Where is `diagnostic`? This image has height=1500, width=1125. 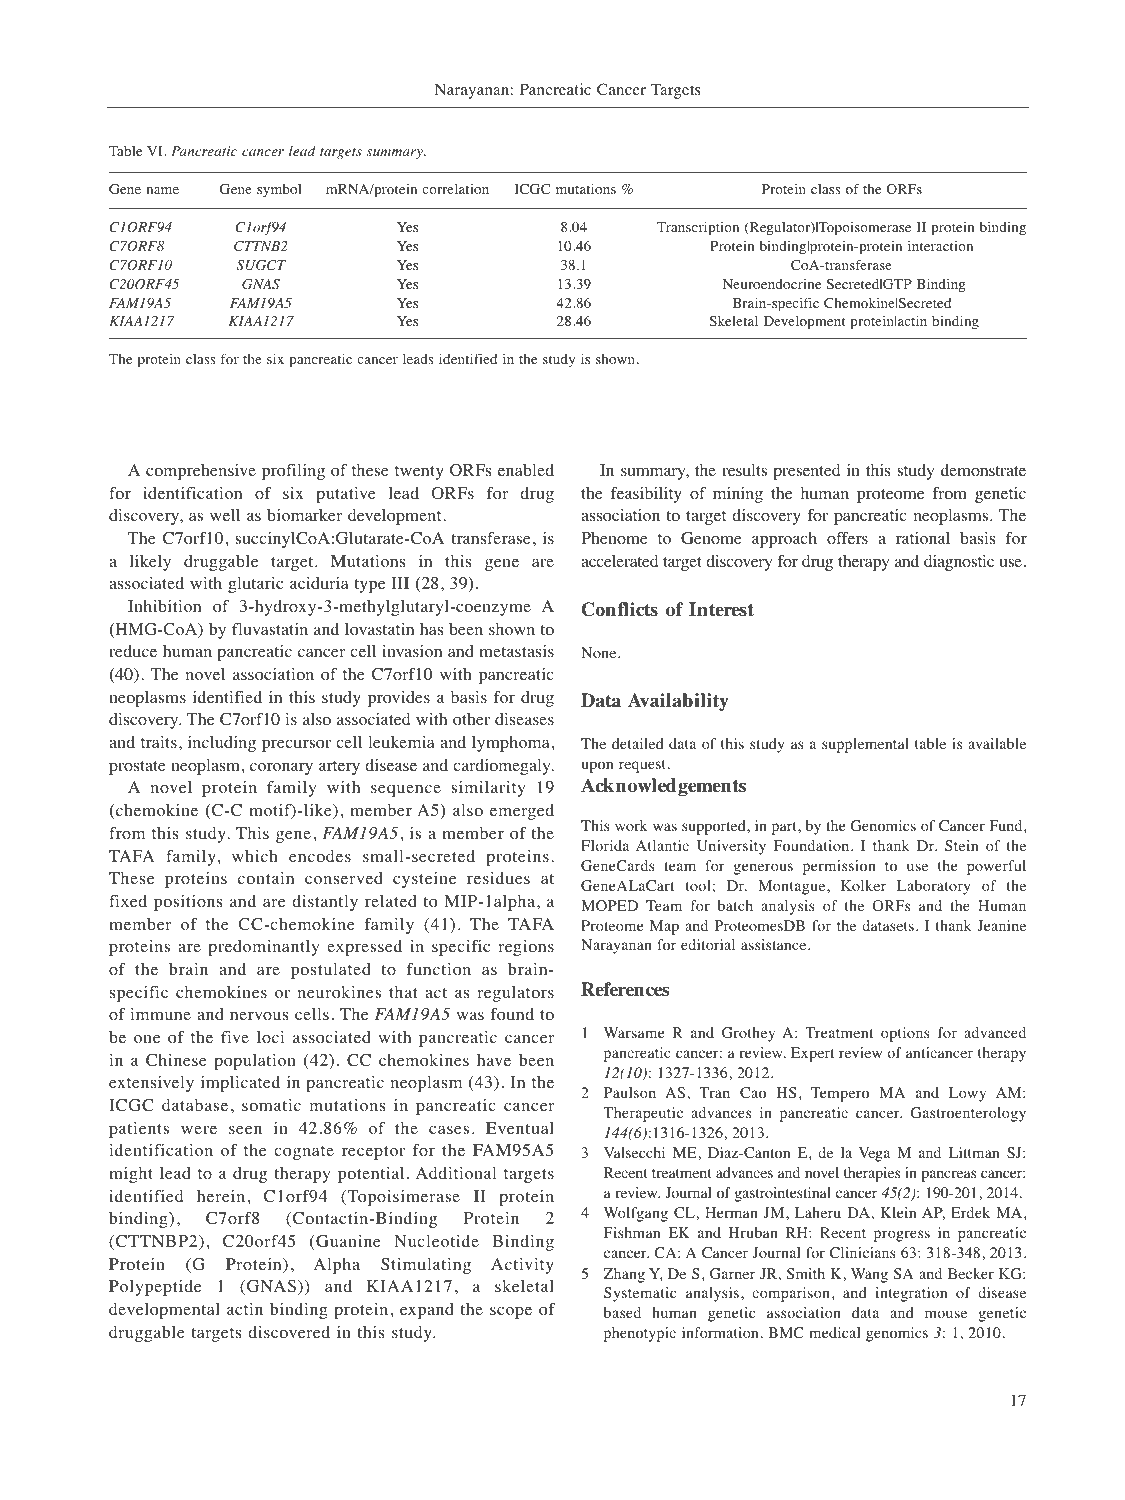
diagnostic is located at coordinates (959, 563).
